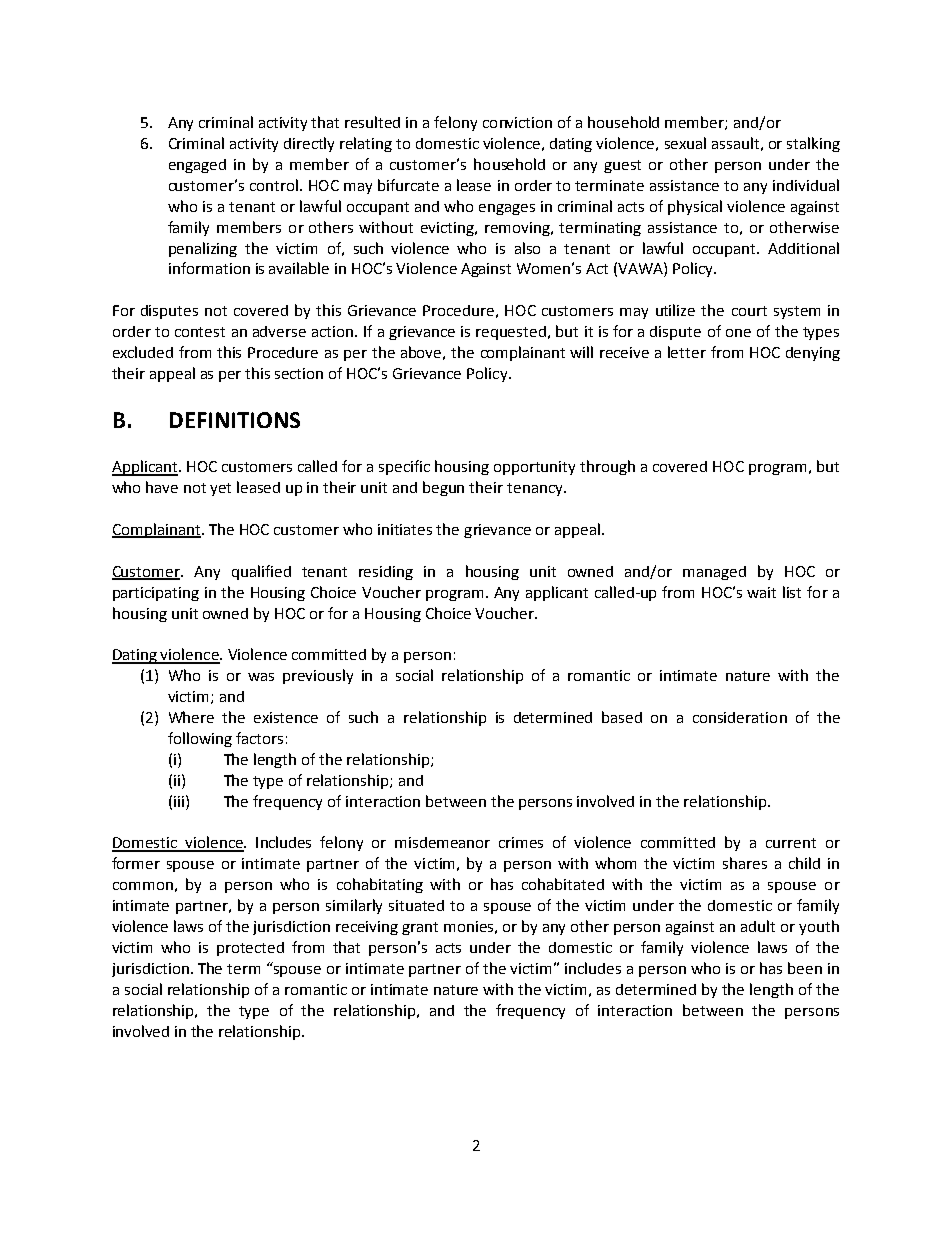  What do you see at coordinates (420, 928) in the screenshot?
I see `grant` at bounding box center [420, 928].
